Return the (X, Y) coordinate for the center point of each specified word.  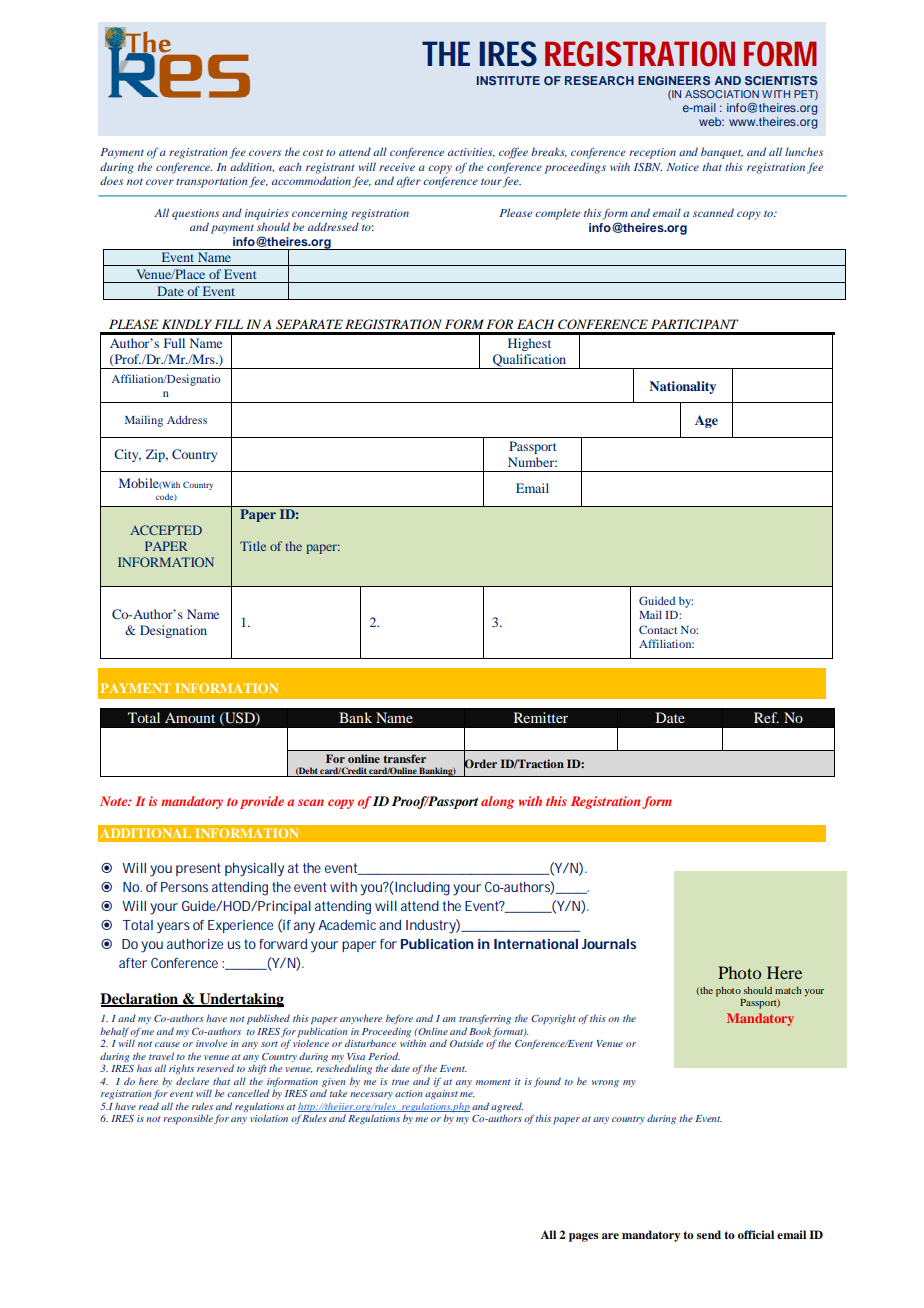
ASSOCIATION (722, 94)
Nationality (682, 387)
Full (174, 343)
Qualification (529, 361)
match (788, 990)
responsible (188, 1119)
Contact (658, 629)
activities (471, 152)
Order (480, 764)
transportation (213, 182)
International (536, 944)
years (173, 928)
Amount (190, 717)
